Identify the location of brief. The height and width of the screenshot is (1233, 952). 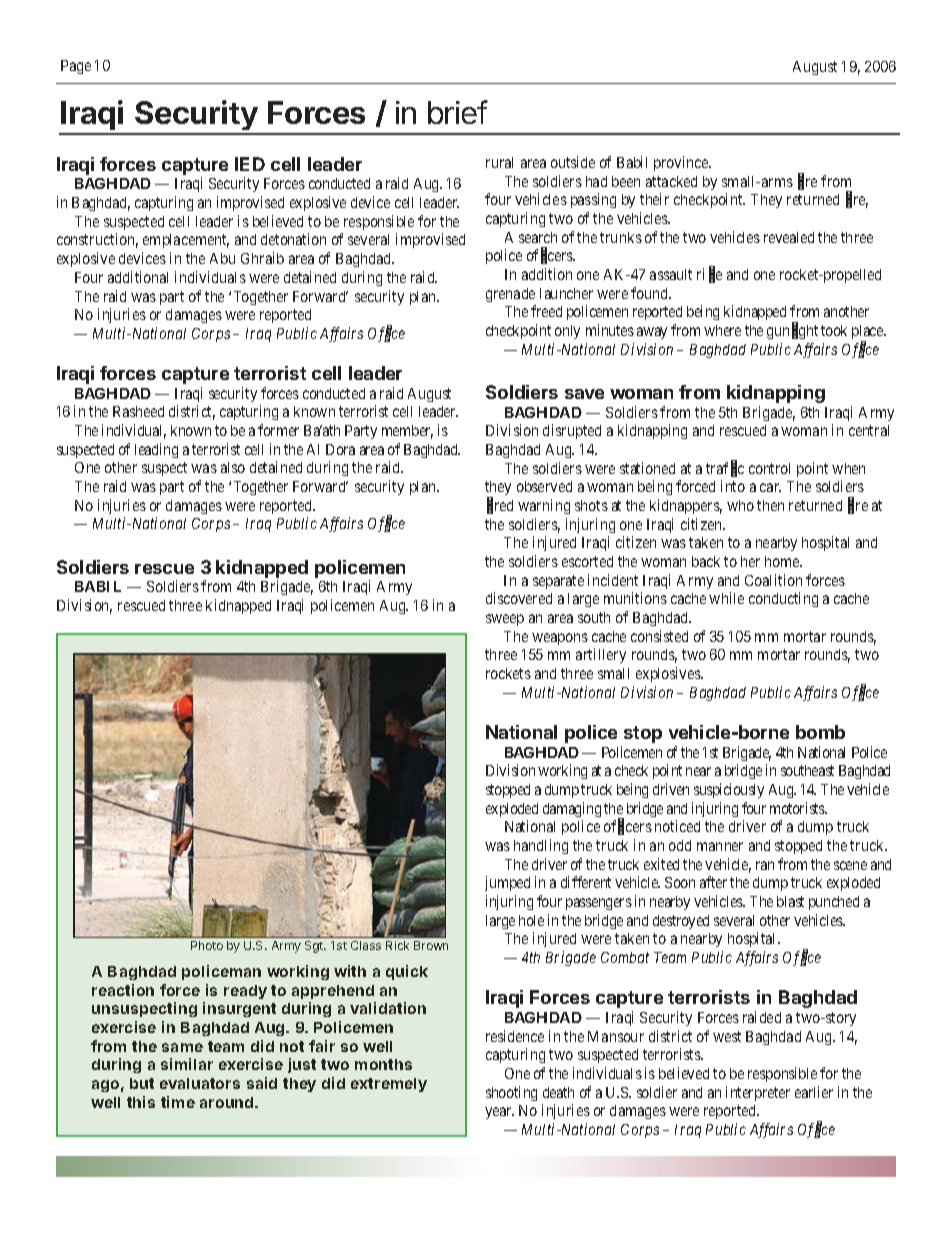
(458, 112).
